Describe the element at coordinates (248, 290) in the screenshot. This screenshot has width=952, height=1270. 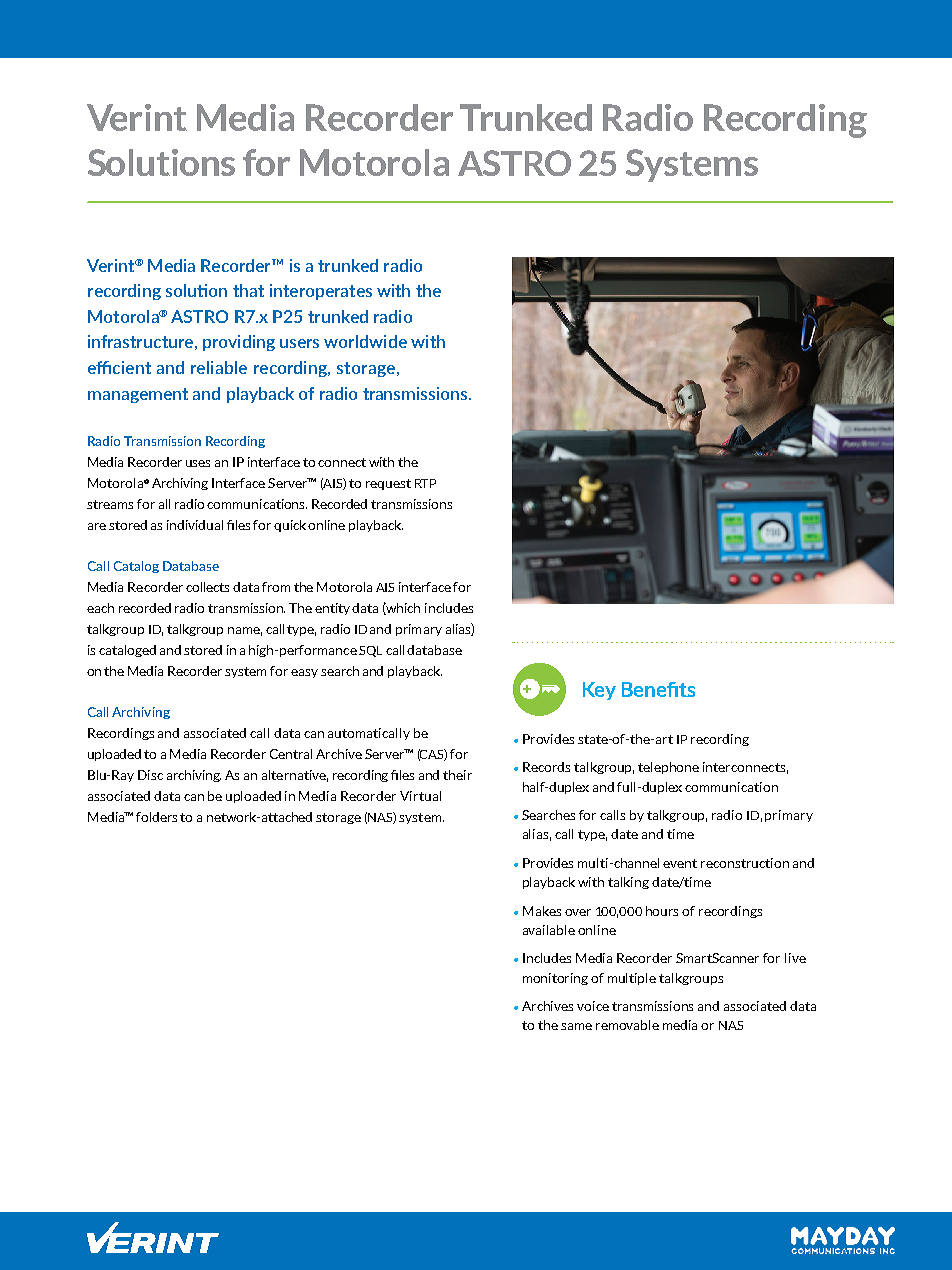
I see `that` at that location.
